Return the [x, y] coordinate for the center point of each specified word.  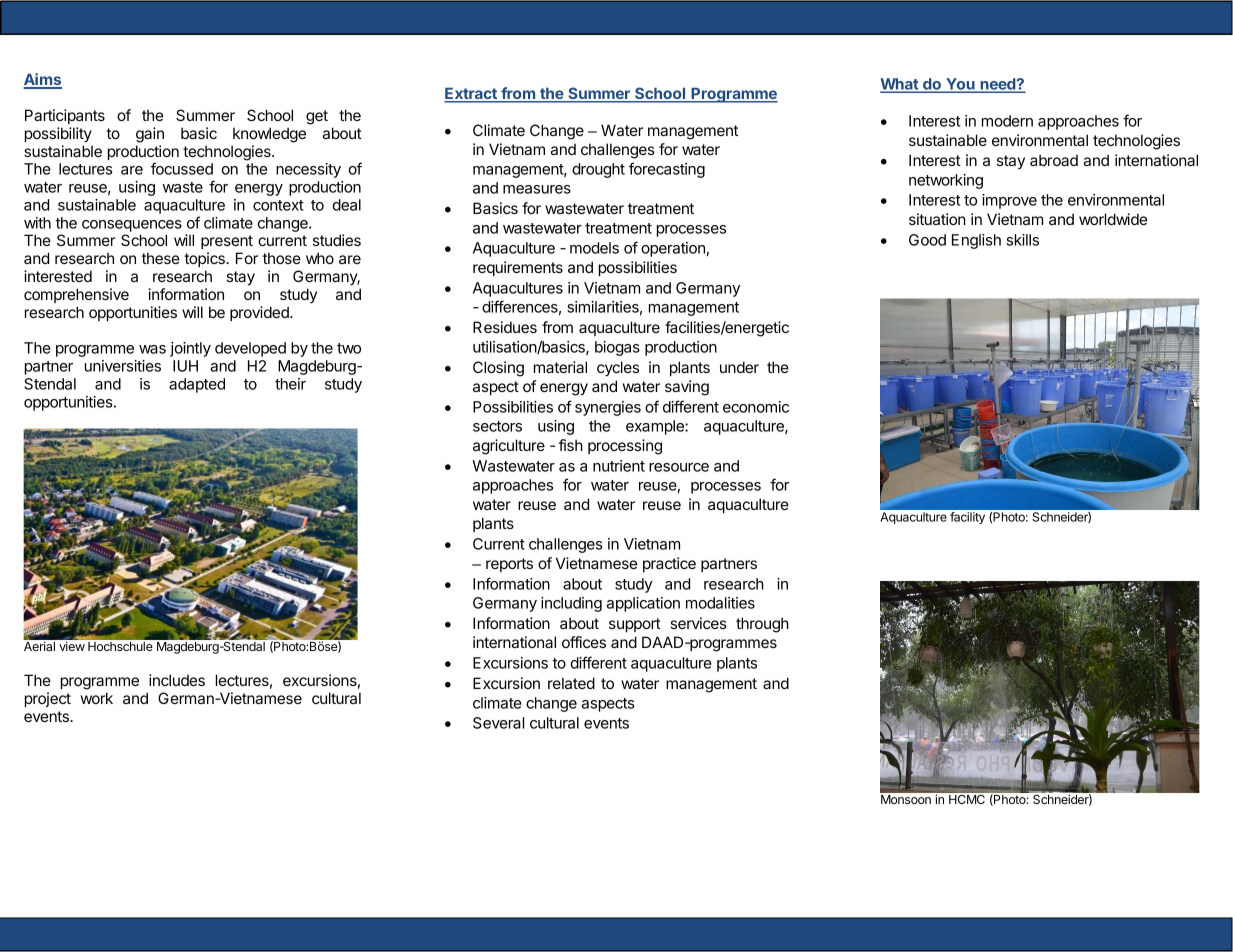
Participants [65, 116]
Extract [471, 95]
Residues [505, 327]
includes [177, 680]
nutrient [619, 466]
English [976, 241]
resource [679, 467]
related [571, 683]
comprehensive [76, 295]
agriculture [509, 447]
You [960, 85]
